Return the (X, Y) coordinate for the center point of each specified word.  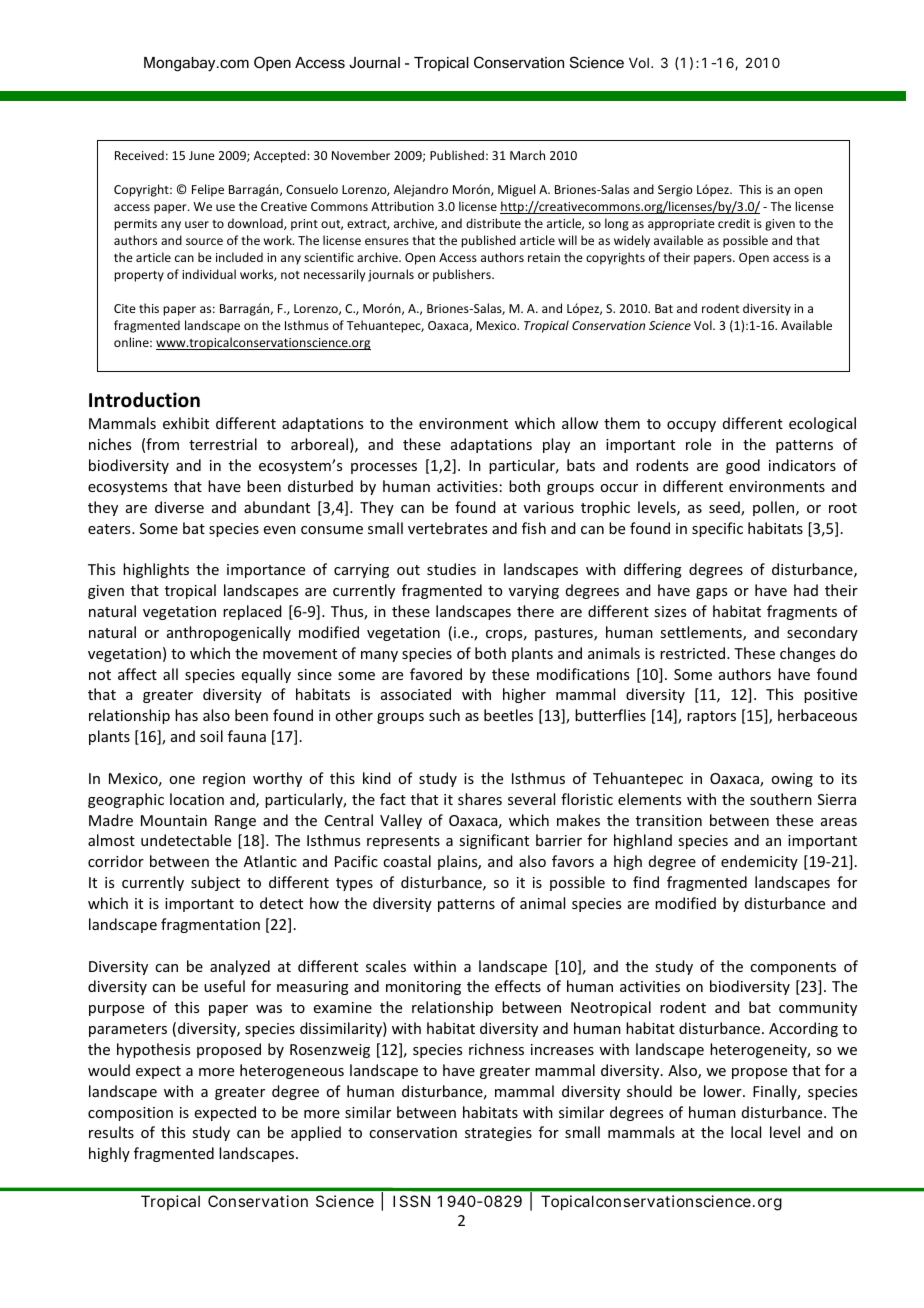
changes (807, 654)
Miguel (516, 190)
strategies (498, 1134)
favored (436, 674)
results (111, 1132)
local (746, 1132)
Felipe (208, 190)
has (186, 715)
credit (734, 223)
